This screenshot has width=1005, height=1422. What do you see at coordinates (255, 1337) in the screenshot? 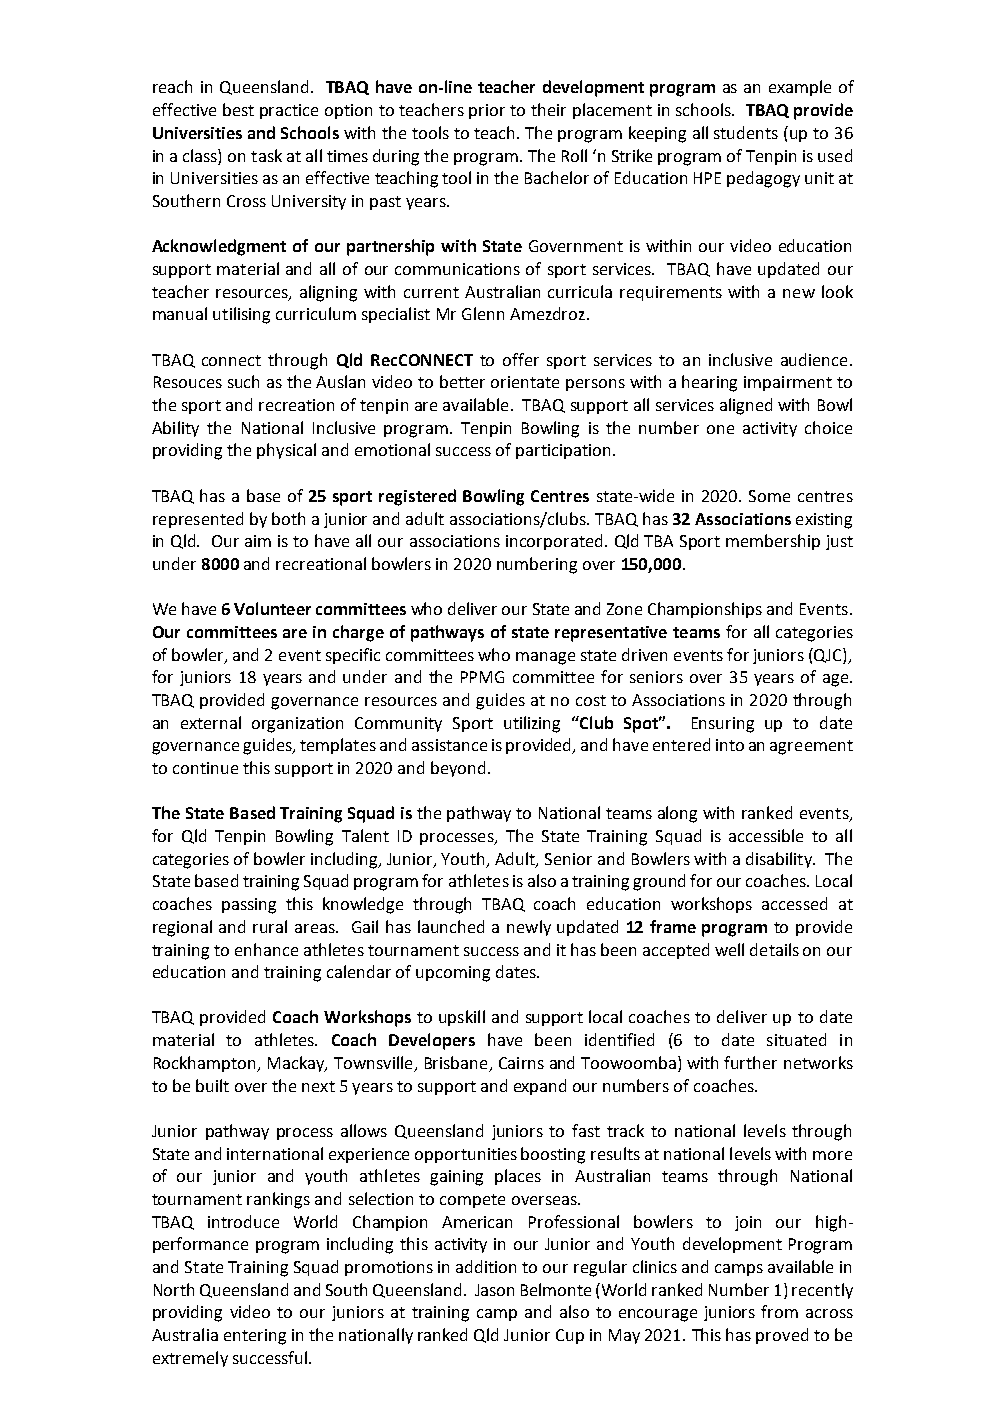
I see `entering` at bounding box center [255, 1337].
